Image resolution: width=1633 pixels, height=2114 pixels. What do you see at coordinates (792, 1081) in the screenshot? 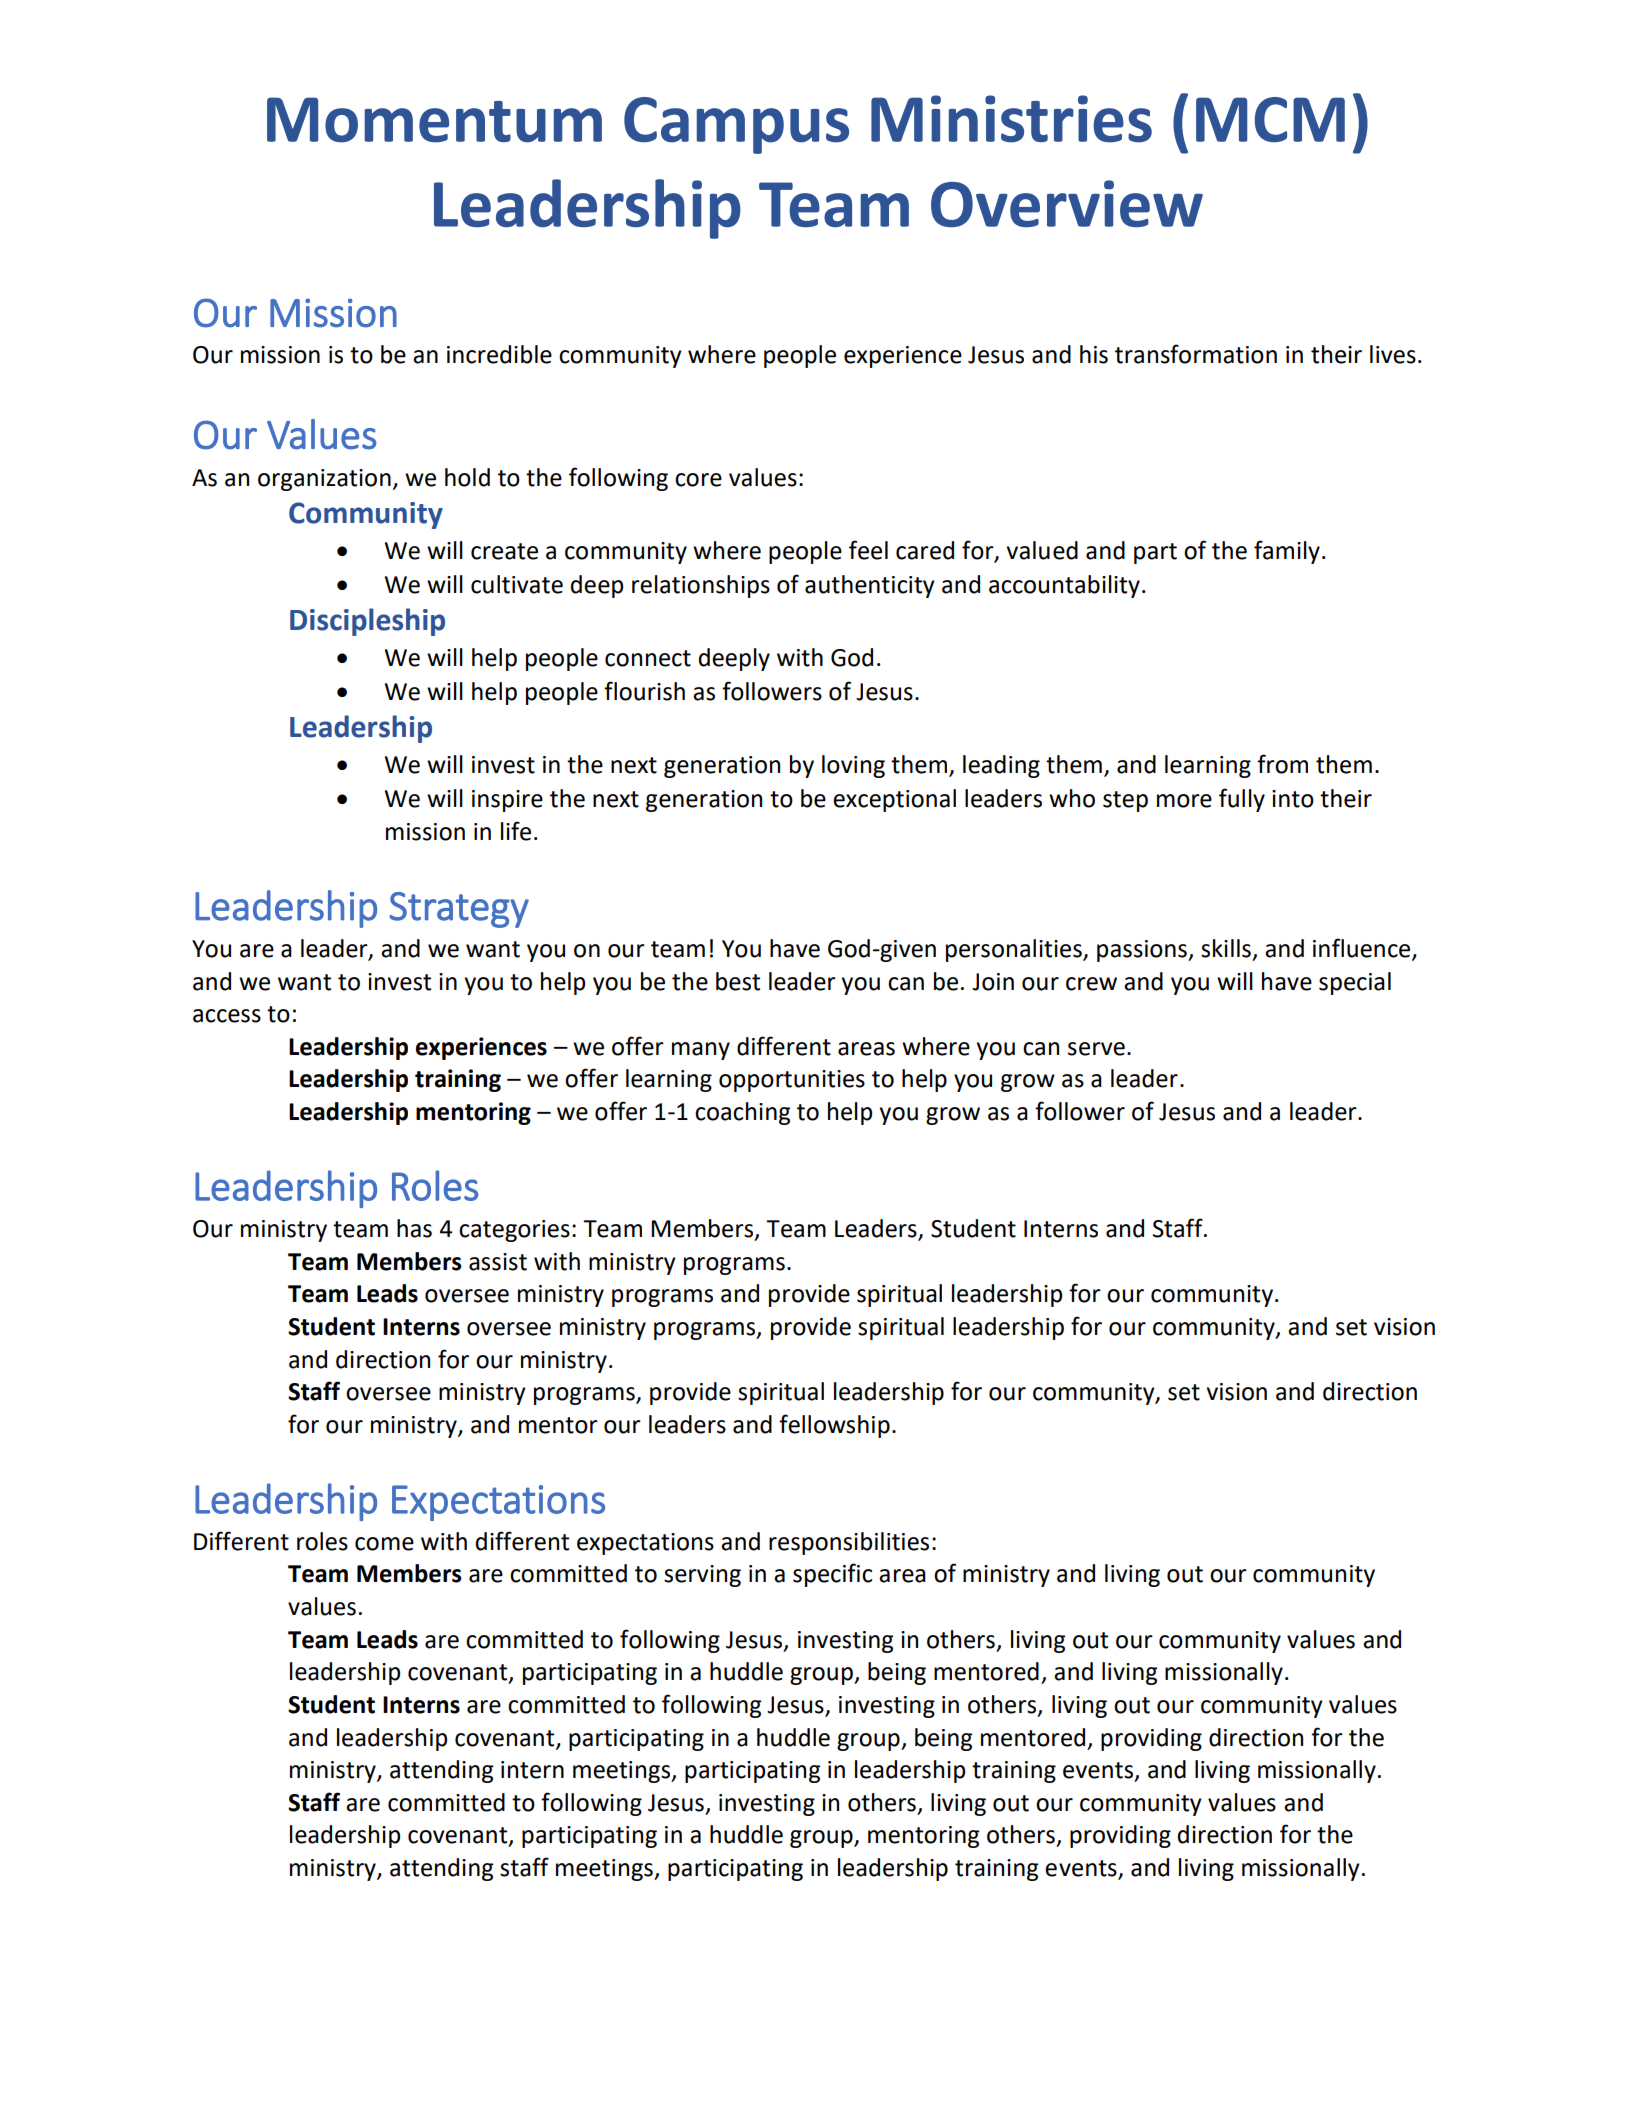
I see `opportunities` at bounding box center [792, 1081].
